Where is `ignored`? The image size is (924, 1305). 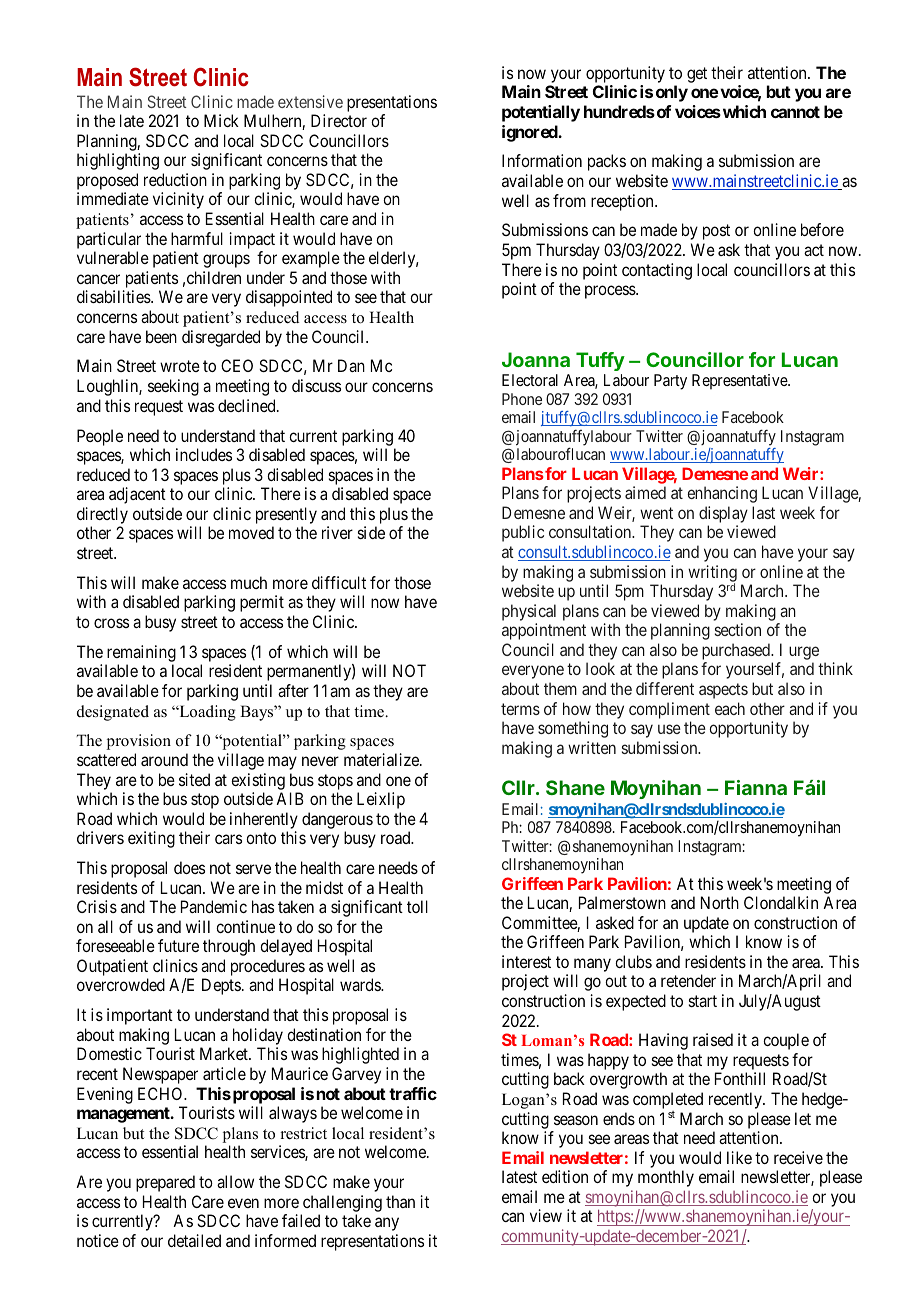 ignored is located at coordinates (530, 133).
